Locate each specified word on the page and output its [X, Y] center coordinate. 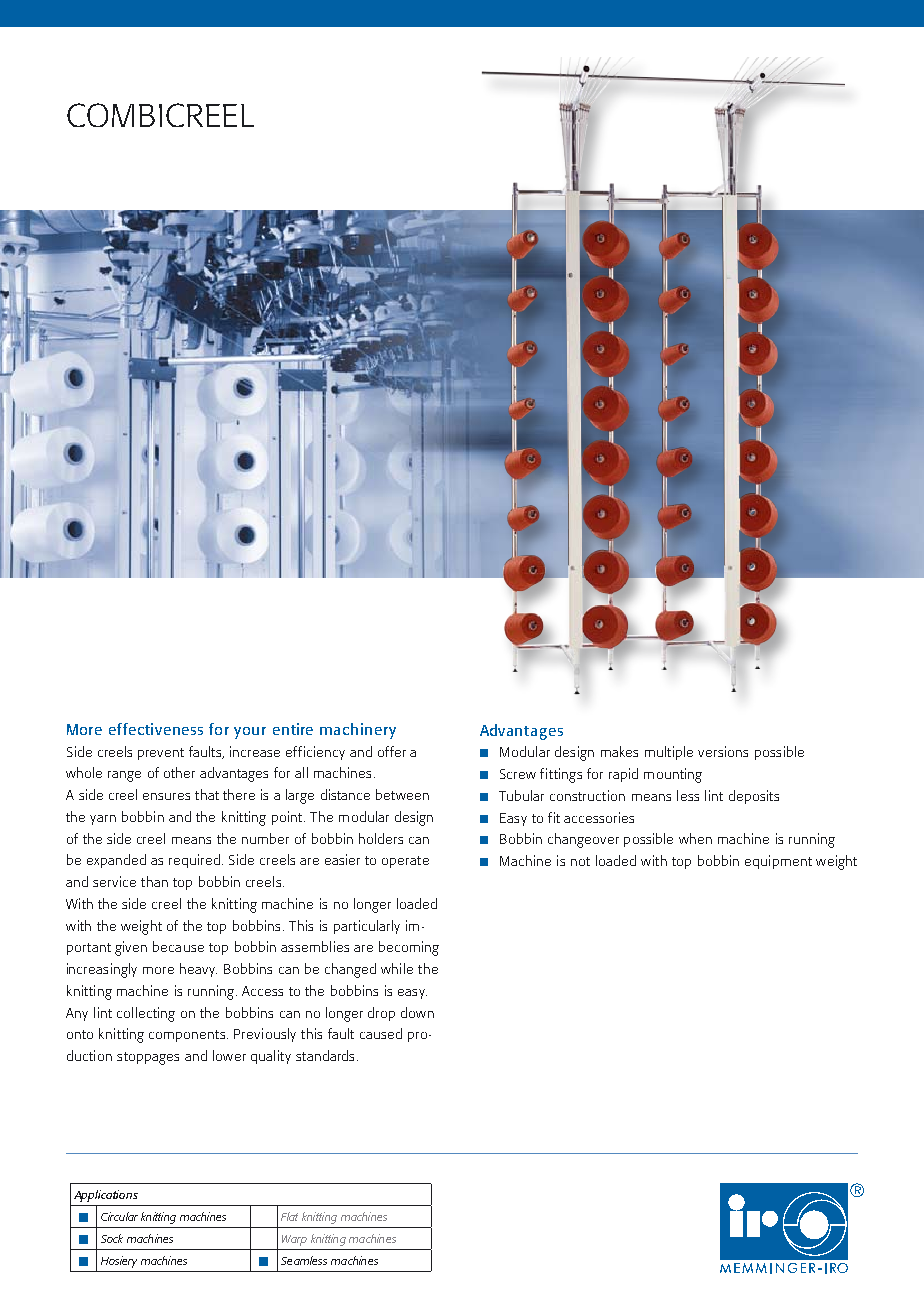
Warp [294, 1240]
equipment [778, 862]
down [417, 1012]
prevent [161, 754]
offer [392, 751]
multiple [669, 753]
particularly [367, 927]
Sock [112, 1238]
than [154, 881]
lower [229, 1055]
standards [325, 1055]
